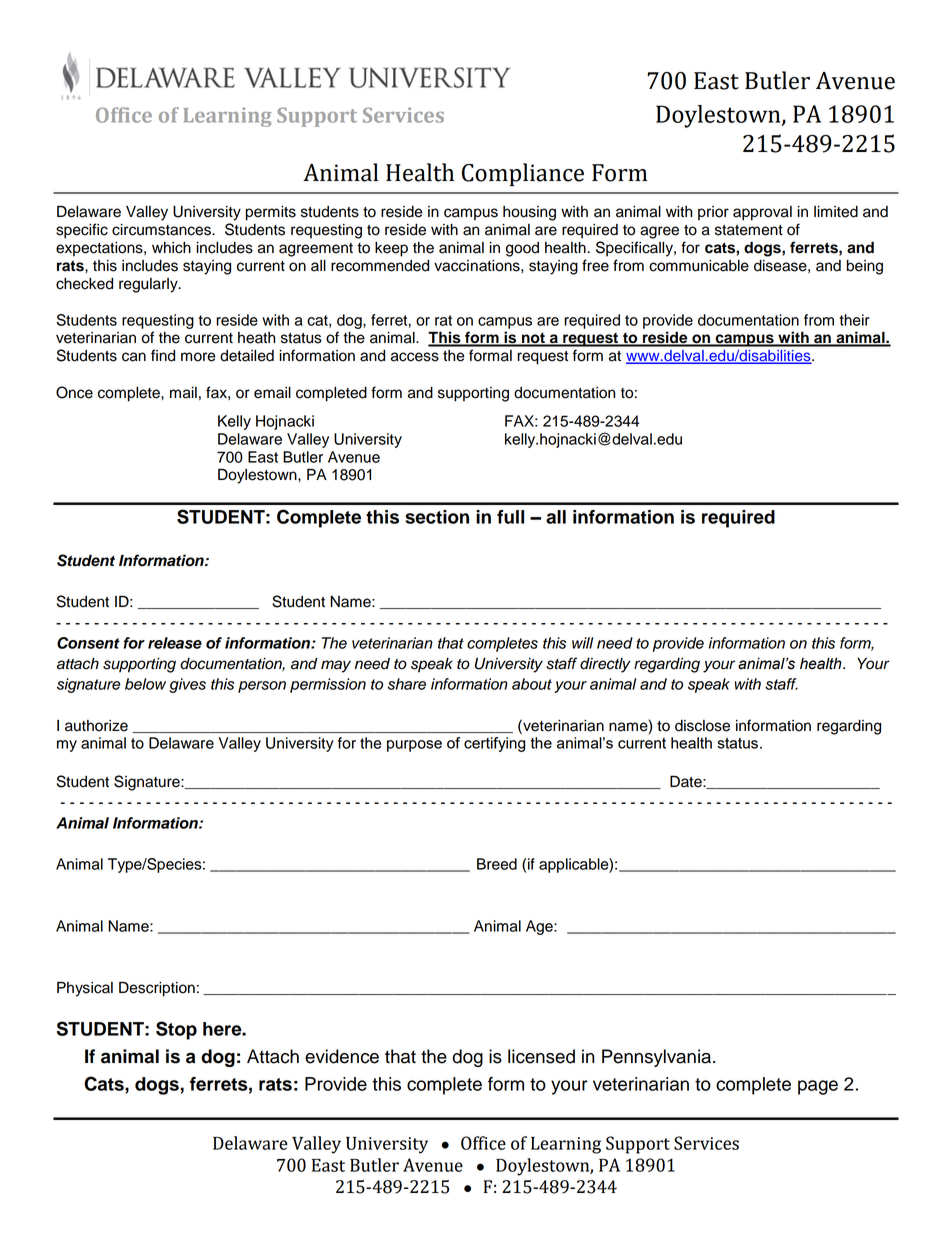  I want to click on Description, so click(157, 989).
